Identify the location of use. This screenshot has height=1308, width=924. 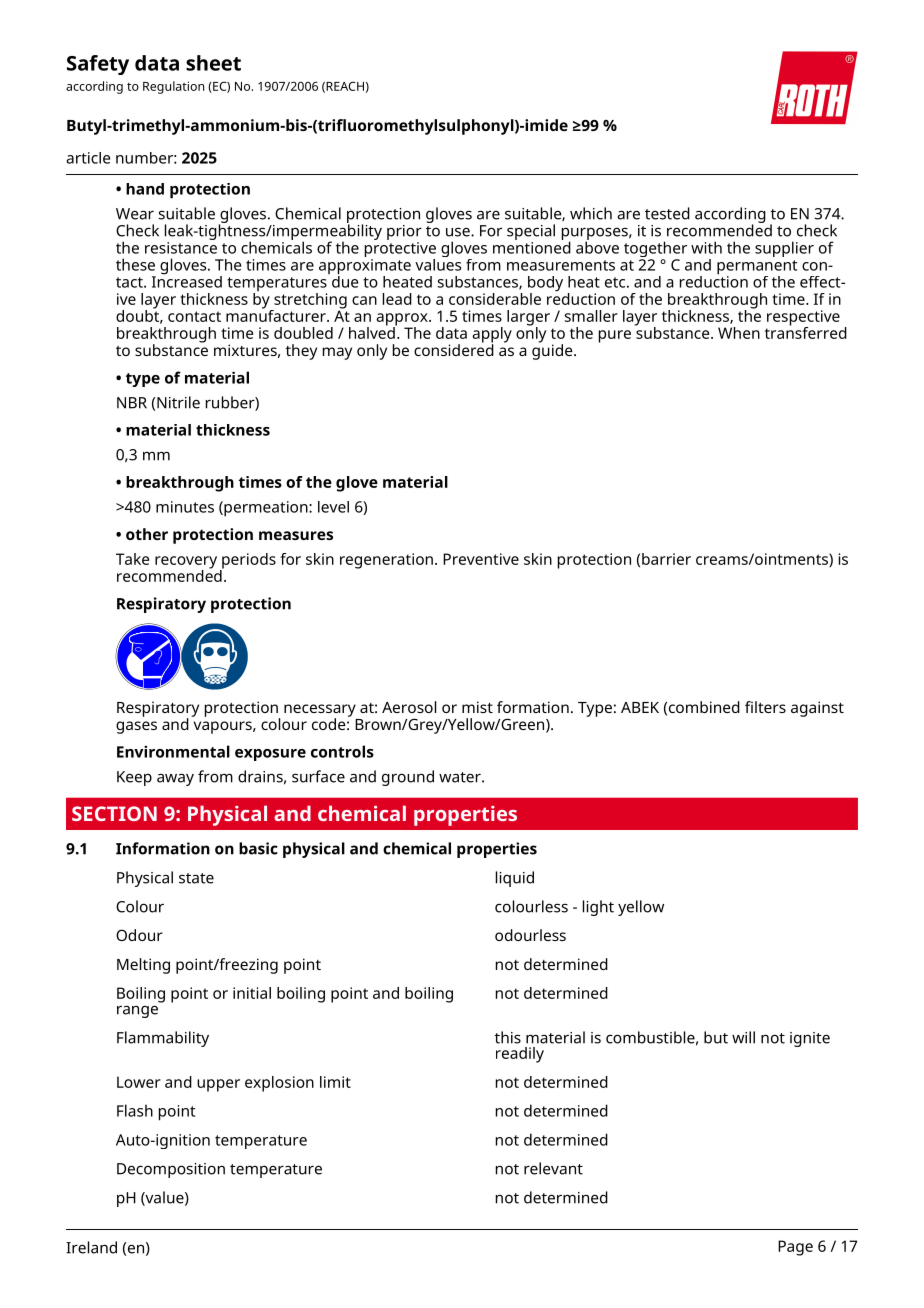
(459, 232).
